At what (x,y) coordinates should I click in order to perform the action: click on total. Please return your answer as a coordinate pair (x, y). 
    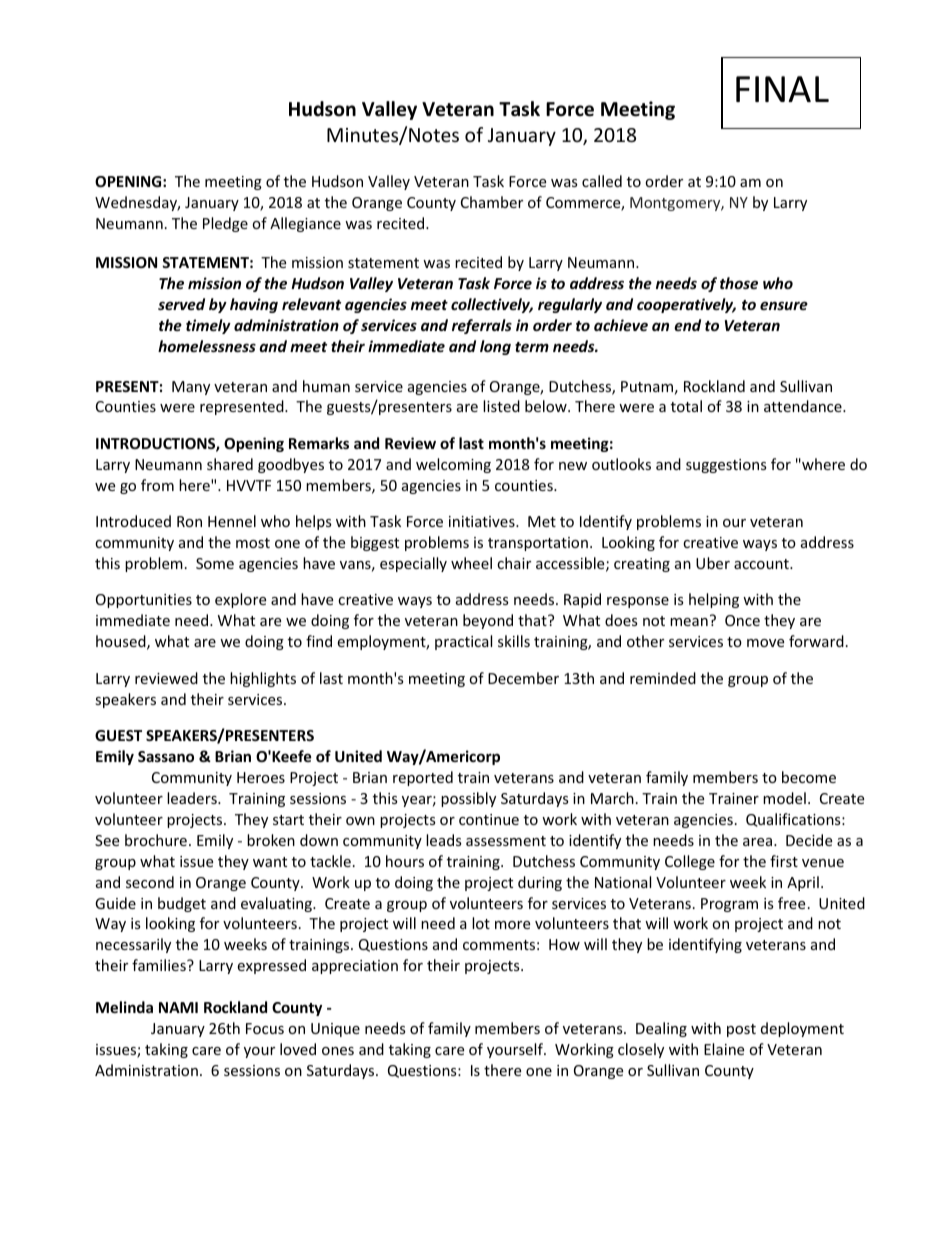
    Looking at the image, I should click on (686, 406).
